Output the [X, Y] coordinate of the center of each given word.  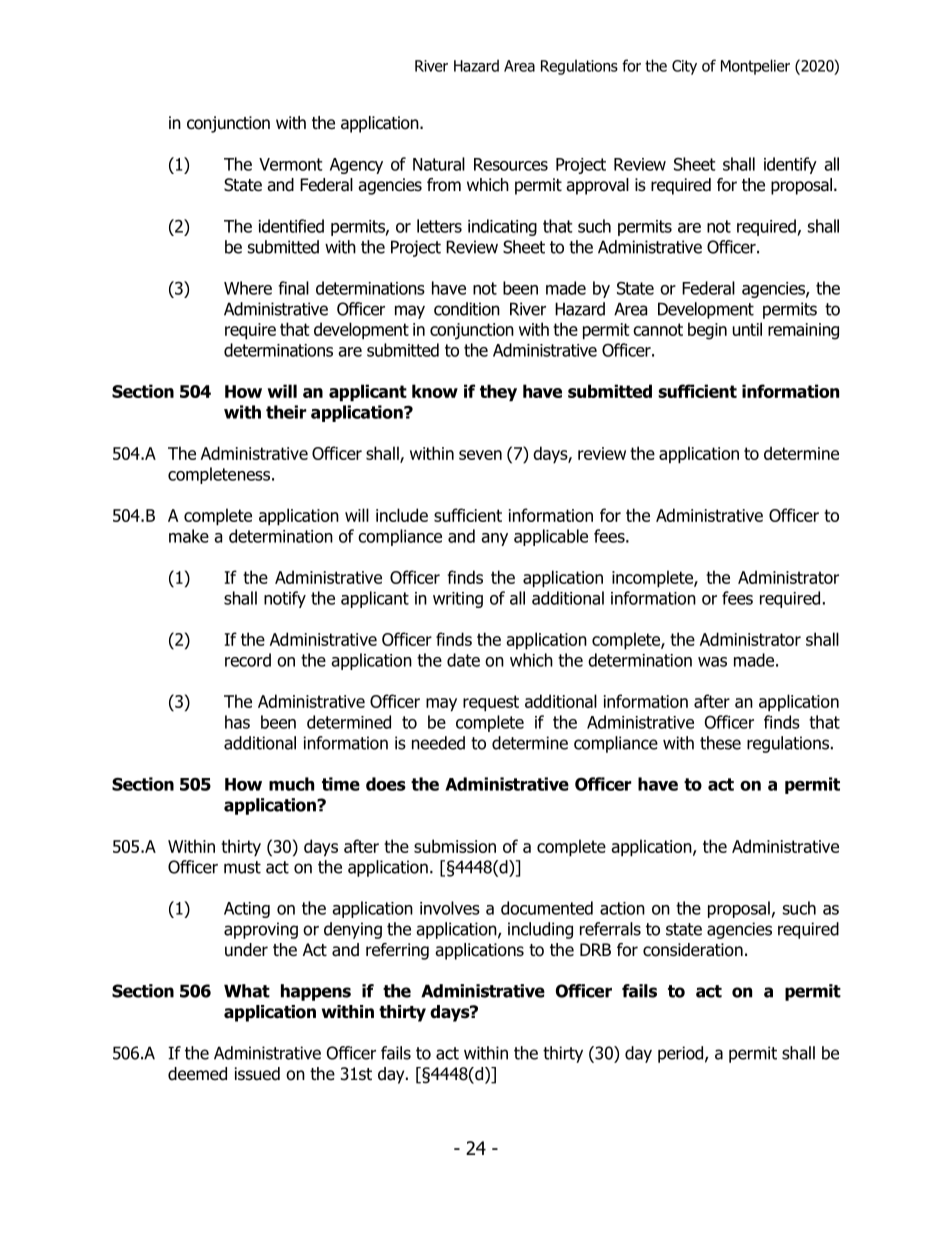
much [291, 784]
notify [285, 599]
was [712, 662]
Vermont [291, 164]
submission [455, 846]
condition [467, 309]
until [747, 329]
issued [257, 1074]
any [494, 539]
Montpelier [755, 67]
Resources [511, 164]
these [720, 743]
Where [248, 288]
